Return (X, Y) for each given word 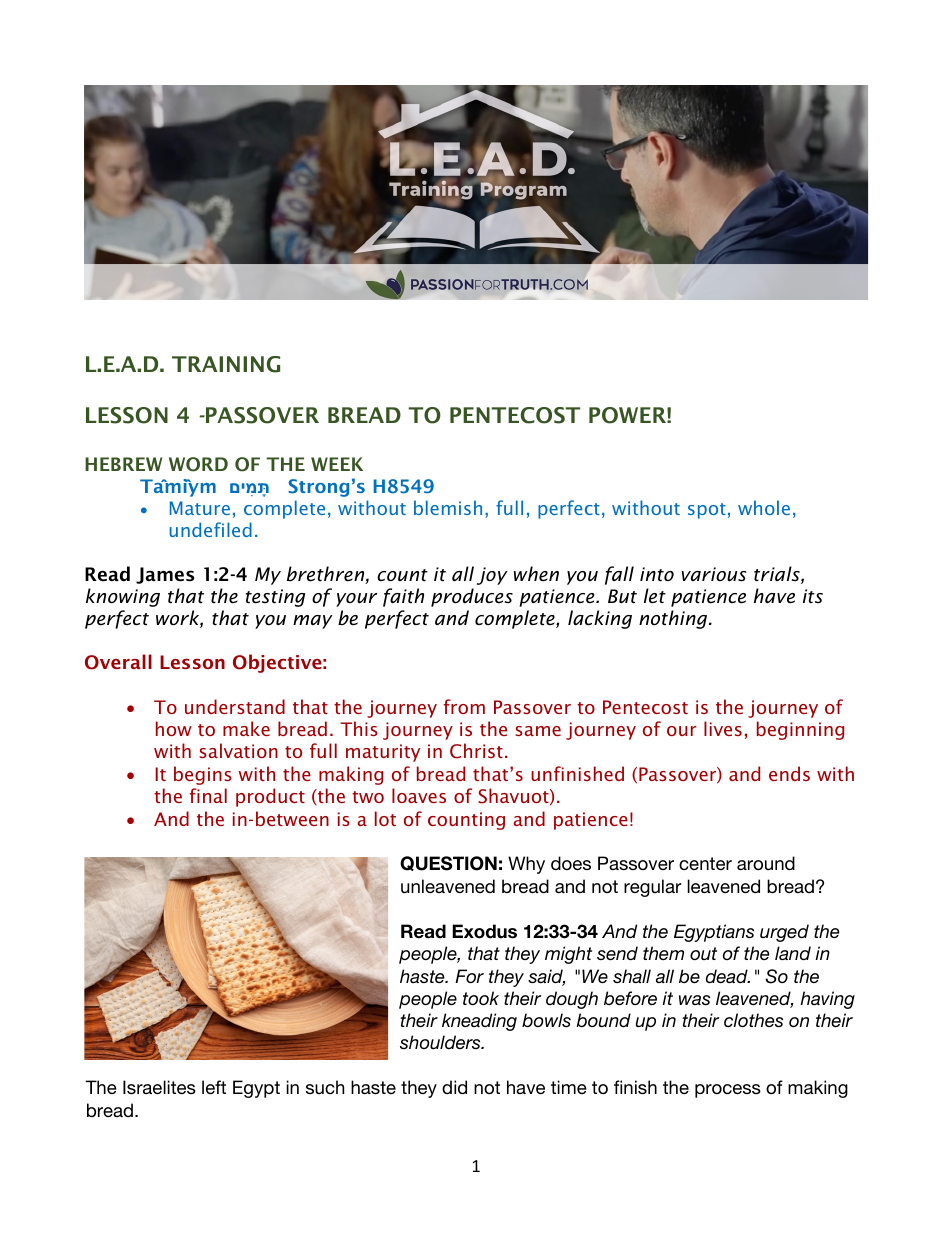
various (714, 574)
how (174, 728)
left (214, 1087)
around (766, 863)
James (165, 575)
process (728, 1091)
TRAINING (226, 364)
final (208, 795)
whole (764, 507)
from (464, 706)
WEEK (337, 464)
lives (723, 728)
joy (492, 576)
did (454, 1087)
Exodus (484, 931)
